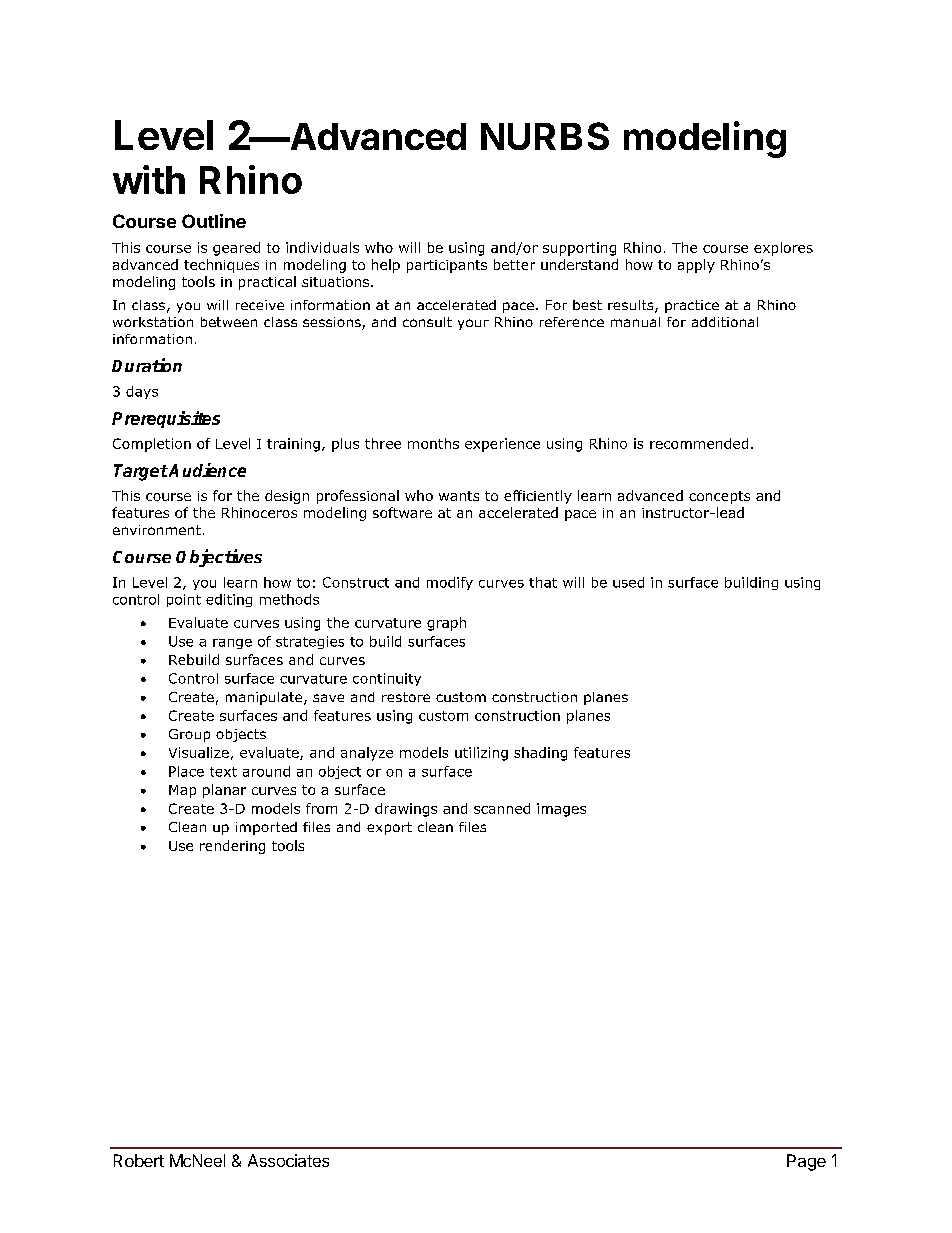 The width and height of the screenshot is (952, 1233). Describe the element at coordinates (214, 221) in the screenshot. I see `Outline` at that location.
